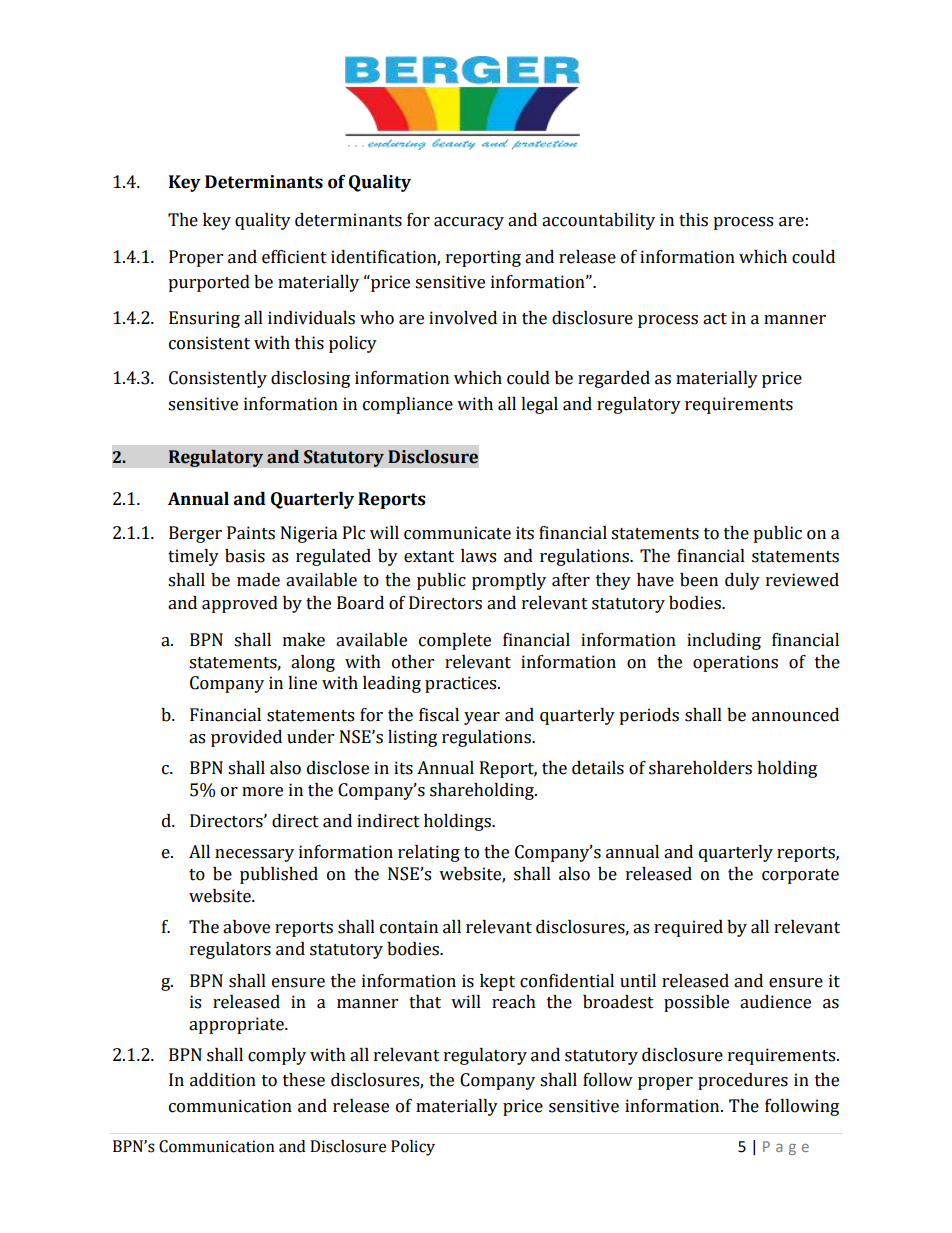 The width and height of the page is (952, 1233). I want to click on required, so click(688, 928).
